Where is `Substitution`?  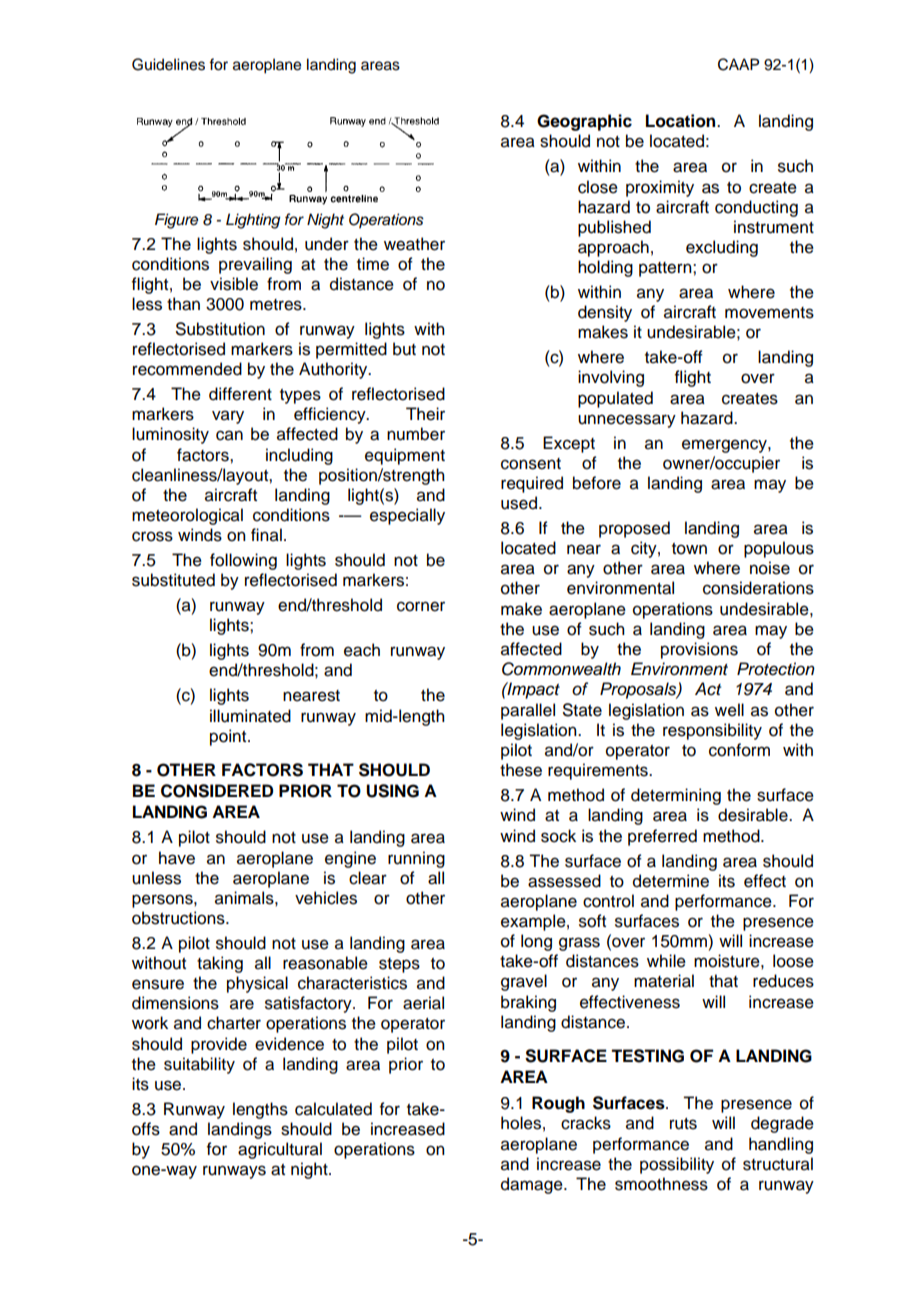
Substitution is located at coordinates (220, 329).
